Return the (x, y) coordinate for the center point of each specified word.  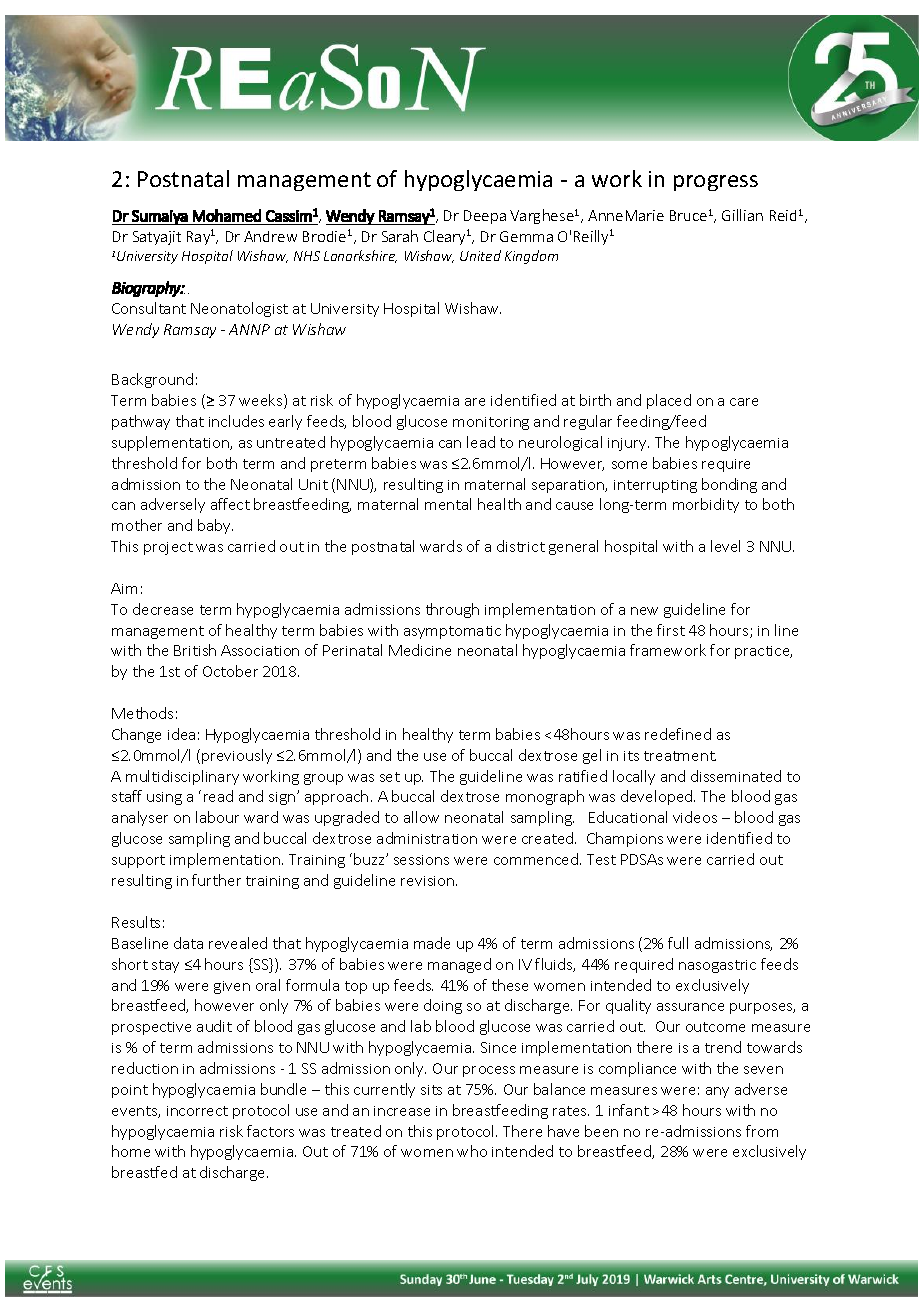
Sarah (400, 236)
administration (427, 838)
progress (716, 183)
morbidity (706, 505)
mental (448, 504)
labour (217, 817)
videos (695, 817)
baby (215, 526)
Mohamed (227, 215)
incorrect (197, 1111)
